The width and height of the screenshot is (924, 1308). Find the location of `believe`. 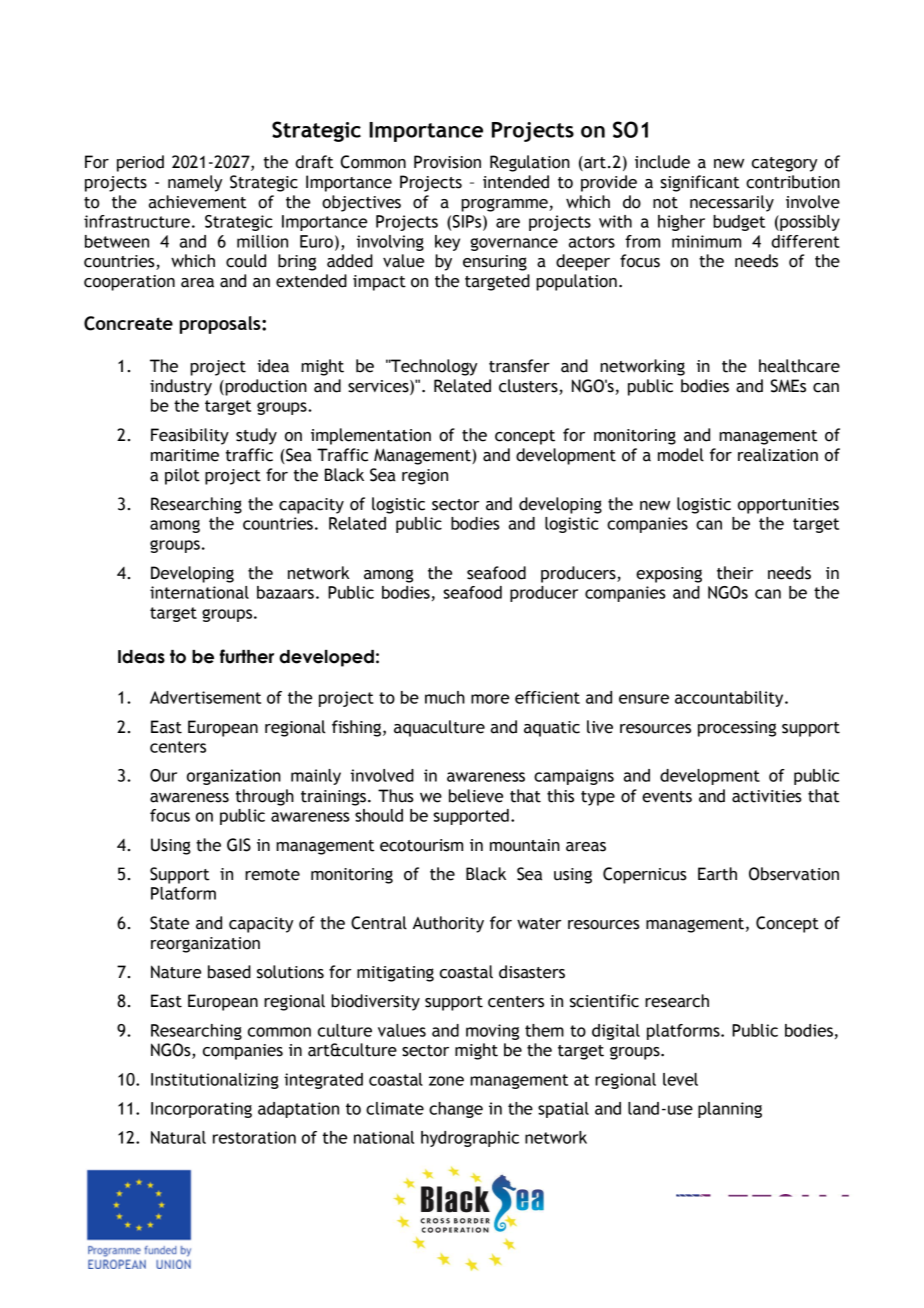

believe is located at coordinates (476, 796).
